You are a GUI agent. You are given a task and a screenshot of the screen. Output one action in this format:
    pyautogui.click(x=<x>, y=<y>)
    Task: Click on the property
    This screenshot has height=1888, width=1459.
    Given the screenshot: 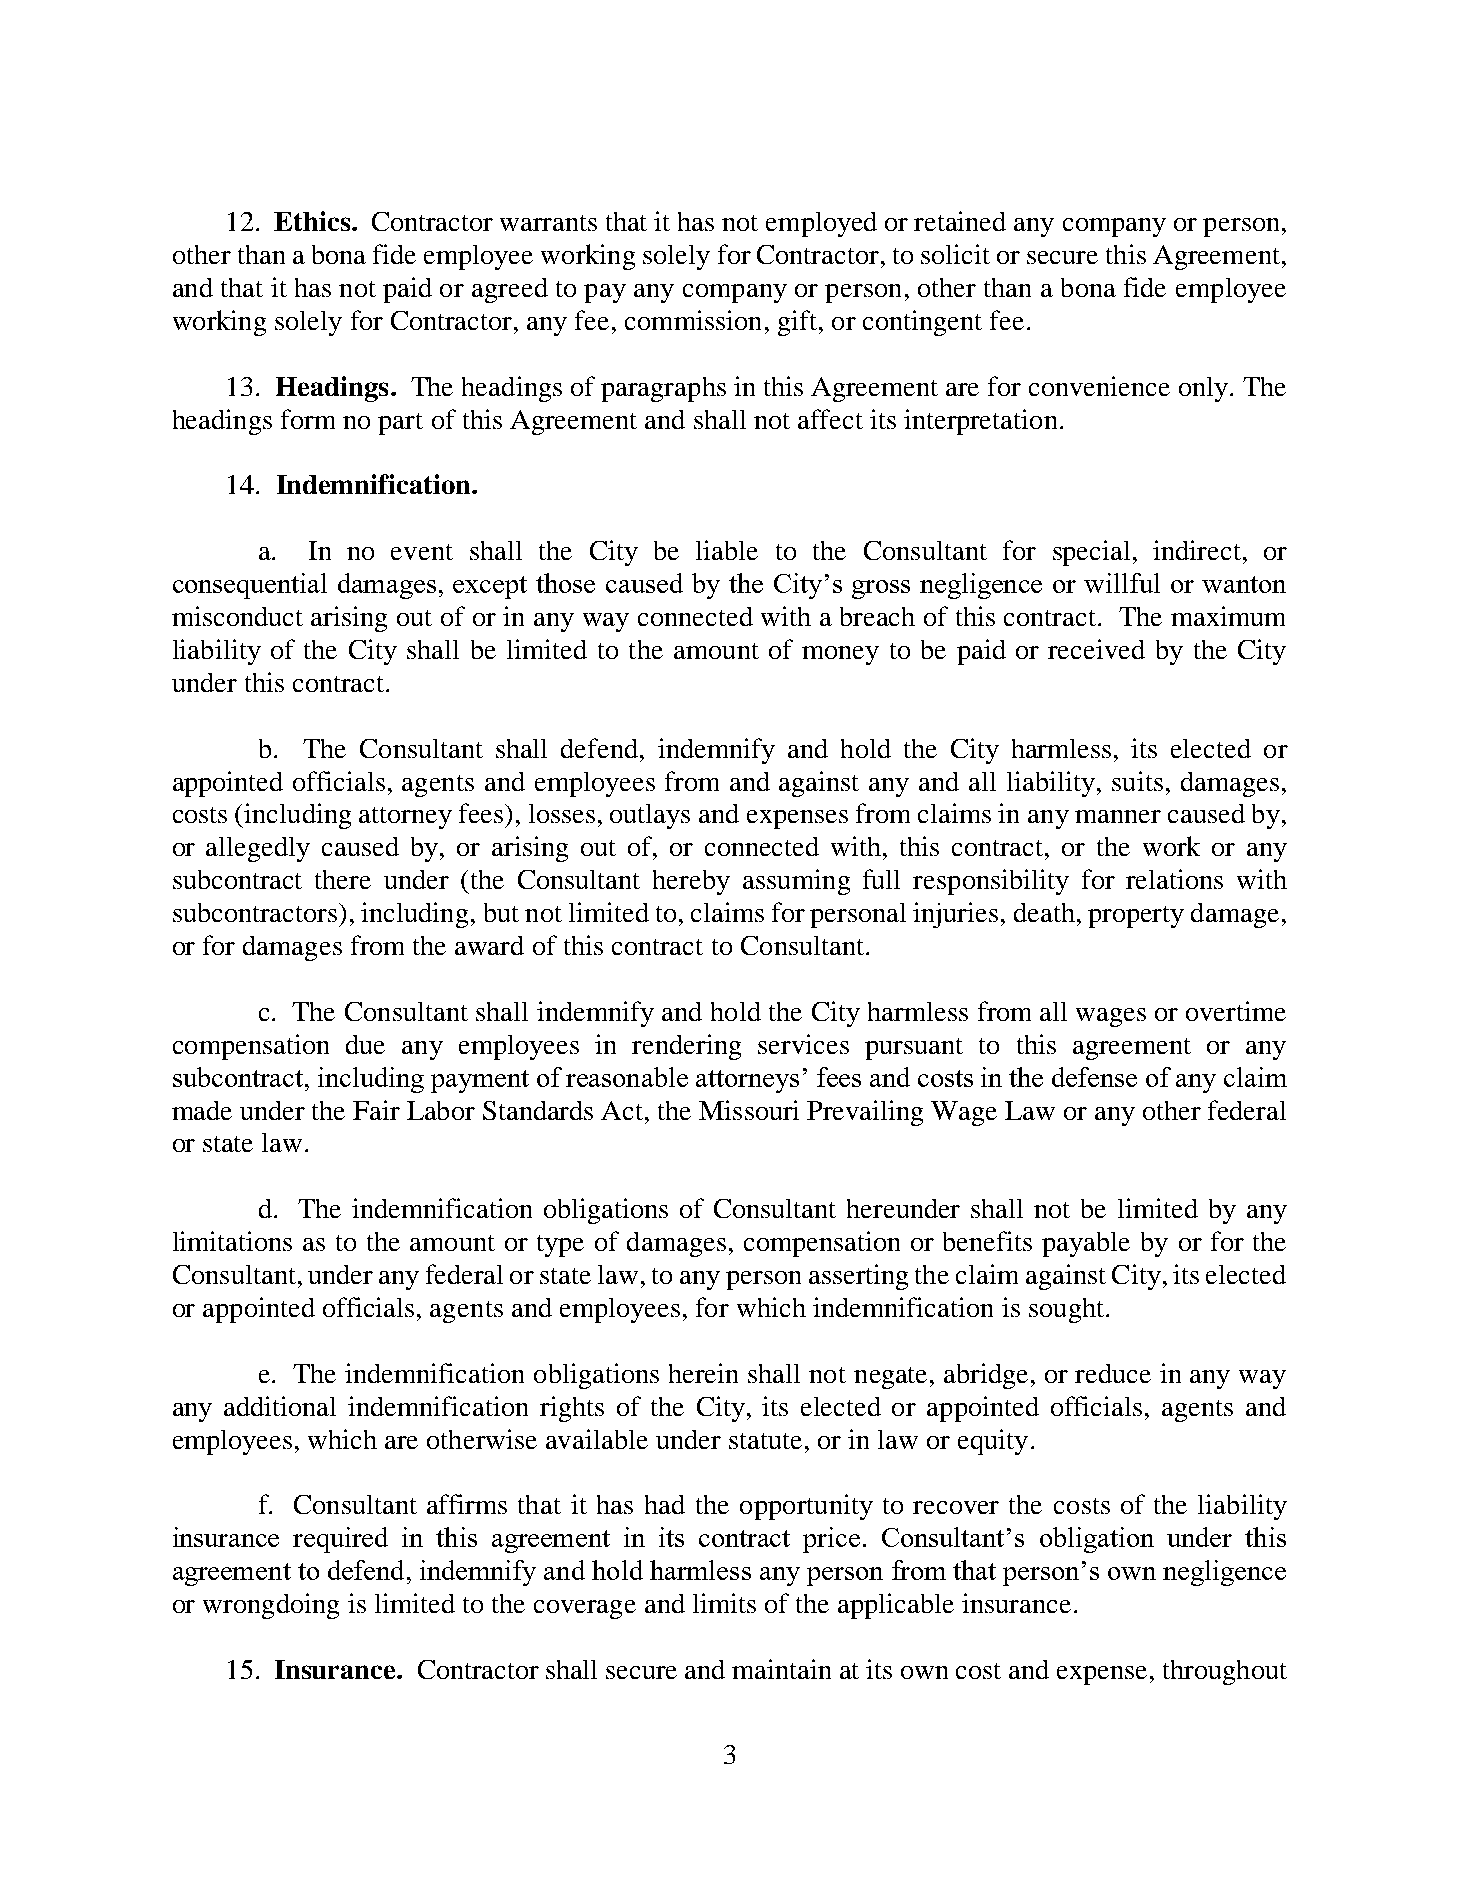 What is the action you would take?
    pyautogui.click(x=1136, y=917)
